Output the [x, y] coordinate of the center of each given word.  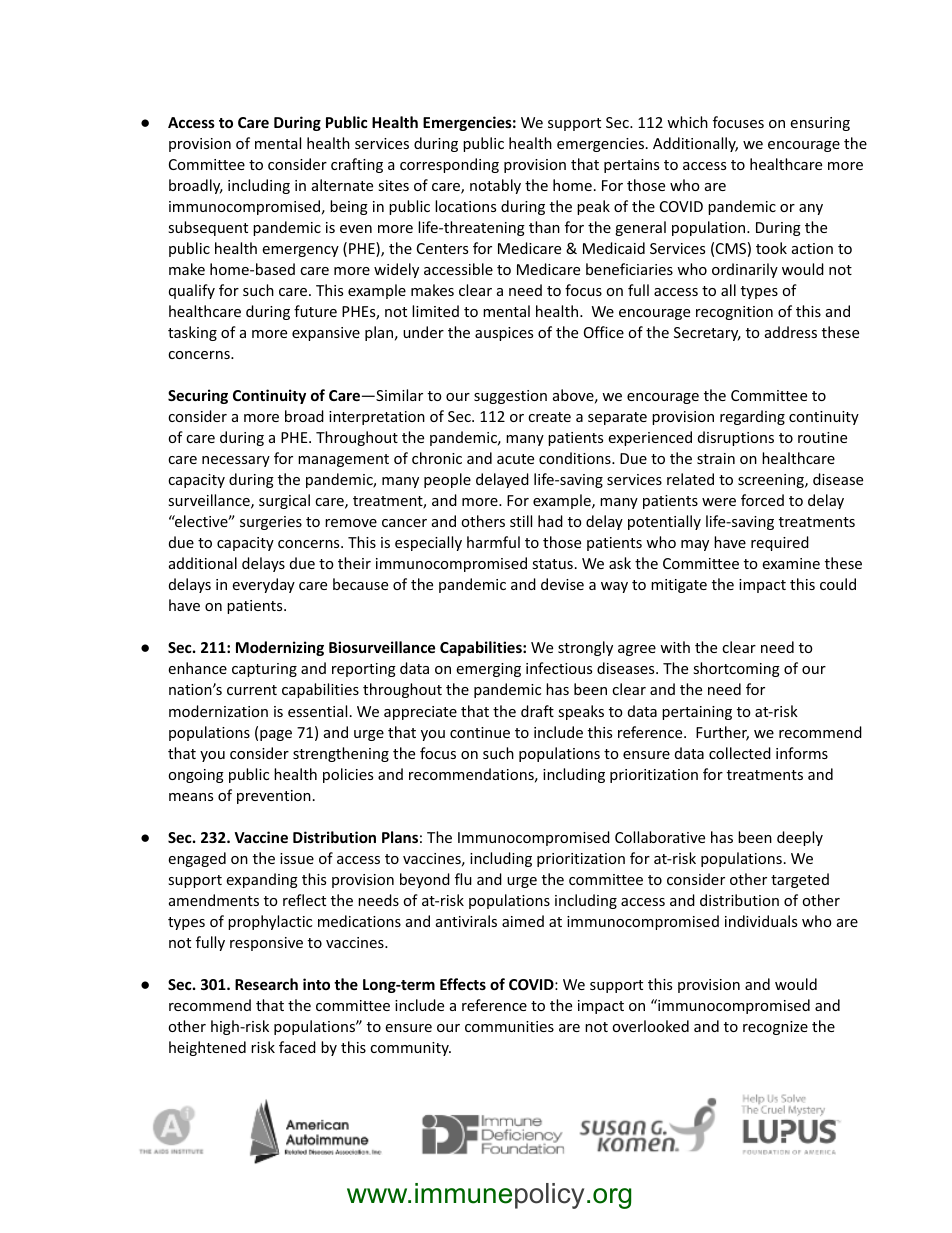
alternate [342, 185]
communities [509, 1026]
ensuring [820, 124]
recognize [775, 1028]
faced [297, 1047]
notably [495, 186]
